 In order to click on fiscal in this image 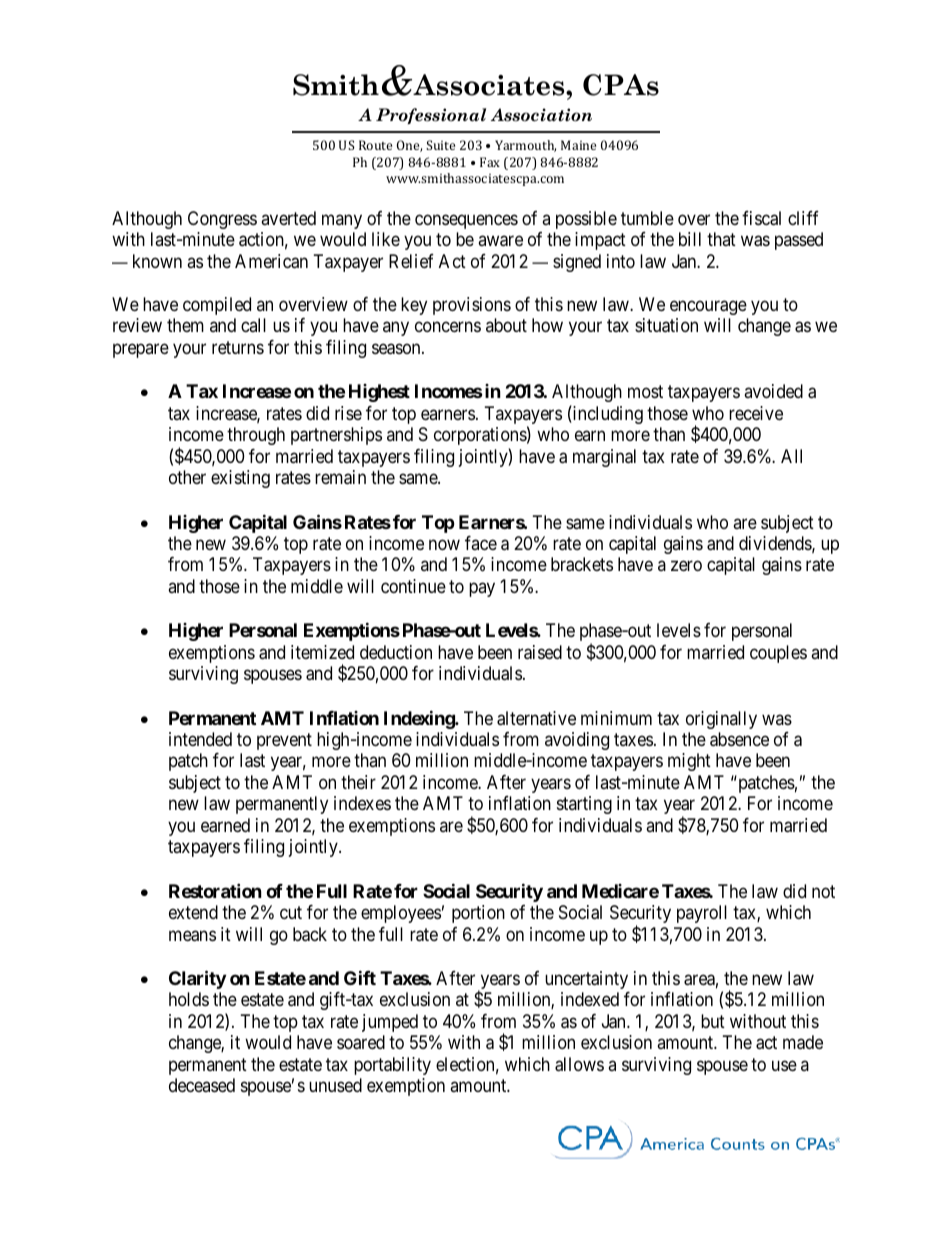, I will do `click(761, 218)`.
